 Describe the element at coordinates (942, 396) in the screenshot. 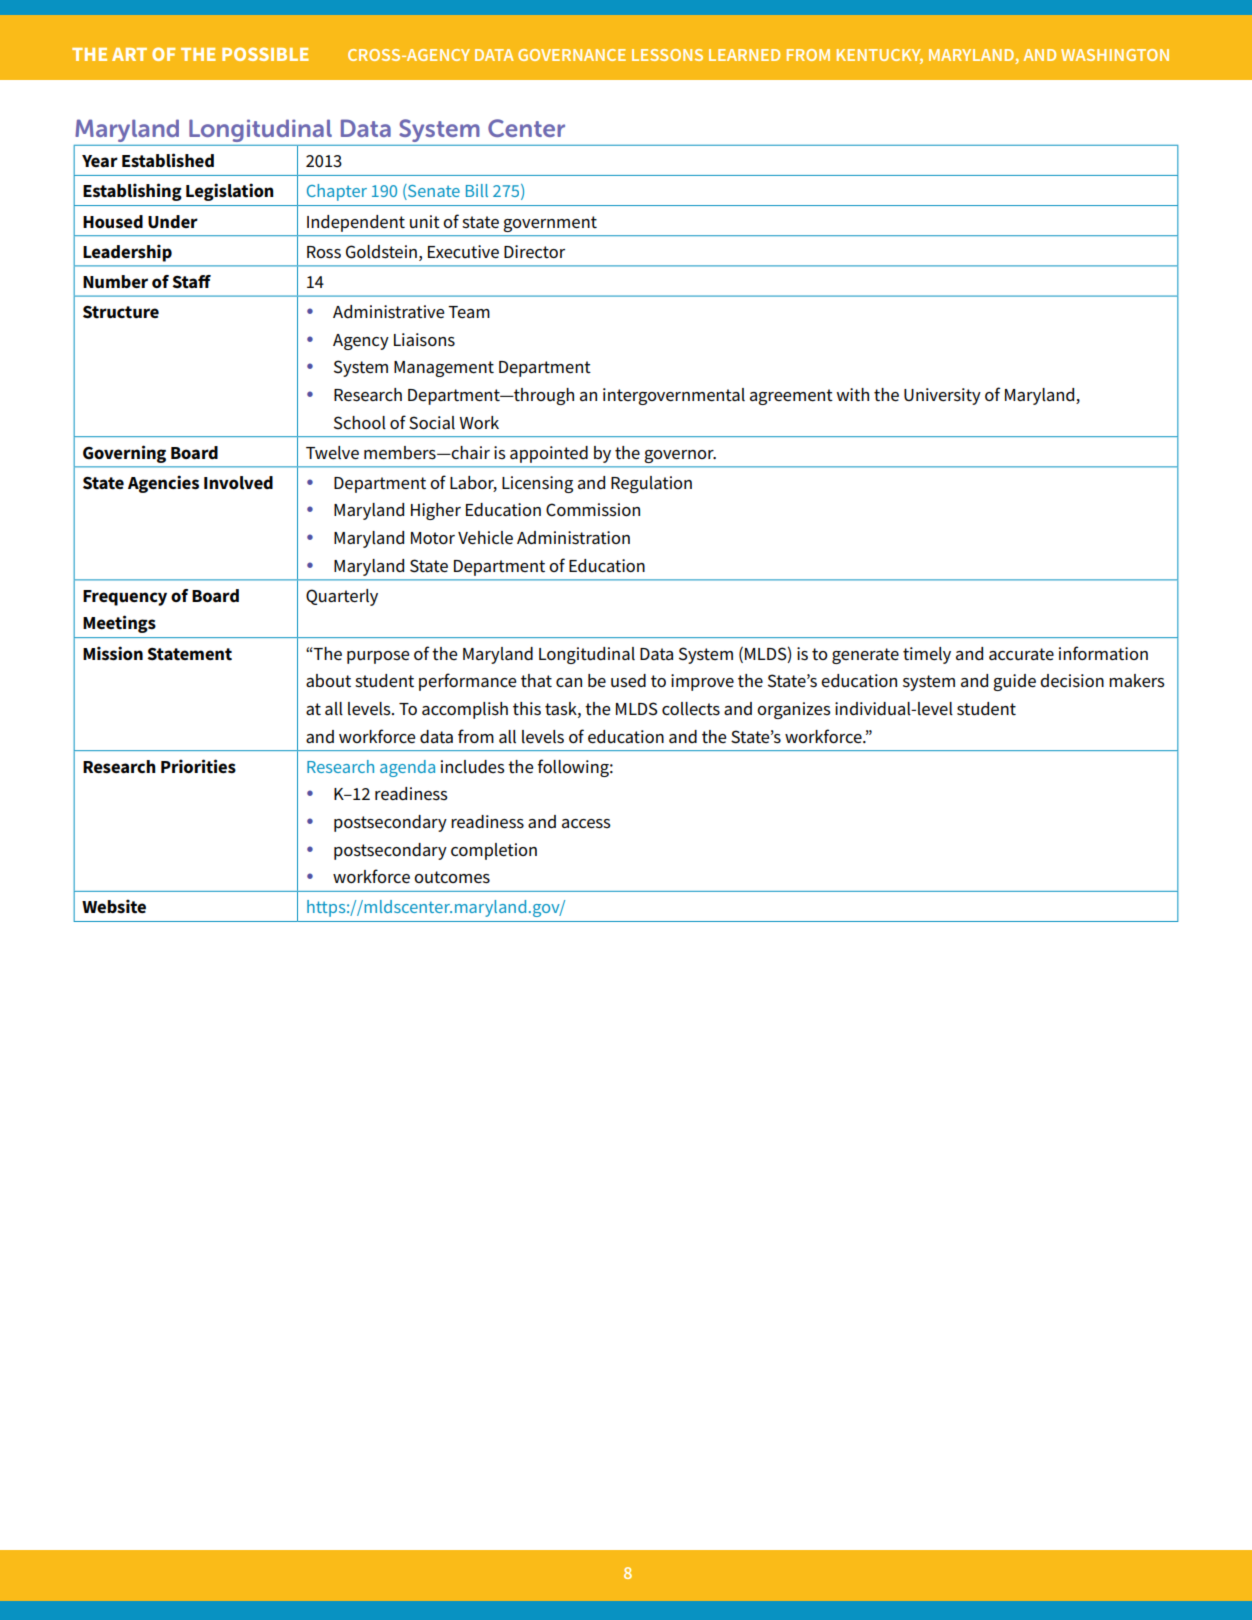

I see `University` at that location.
